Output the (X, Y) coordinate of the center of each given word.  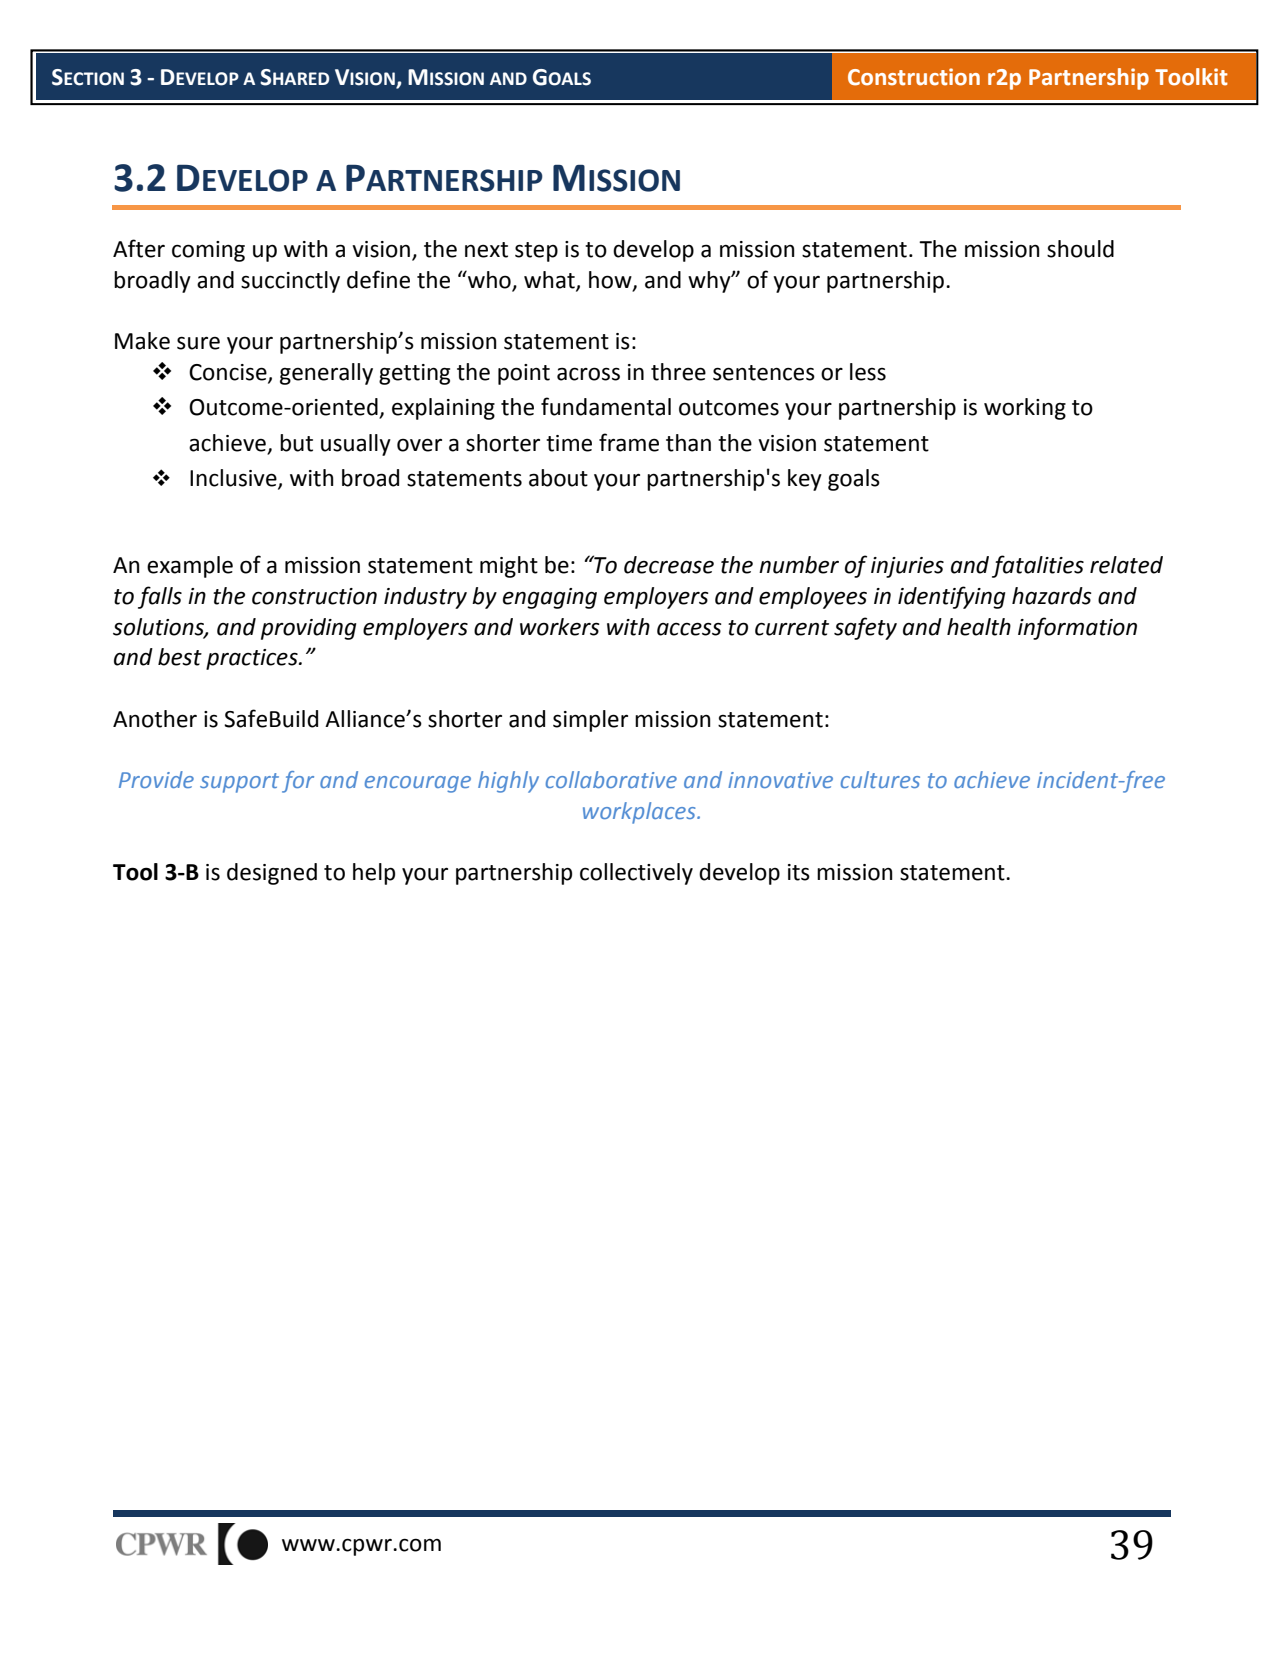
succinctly (290, 282)
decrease (669, 565)
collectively (636, 874)
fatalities (1038, 566)
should (1080, 249)
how (611, 280)
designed (272, 874)
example (190, 567)
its (799, 872)
